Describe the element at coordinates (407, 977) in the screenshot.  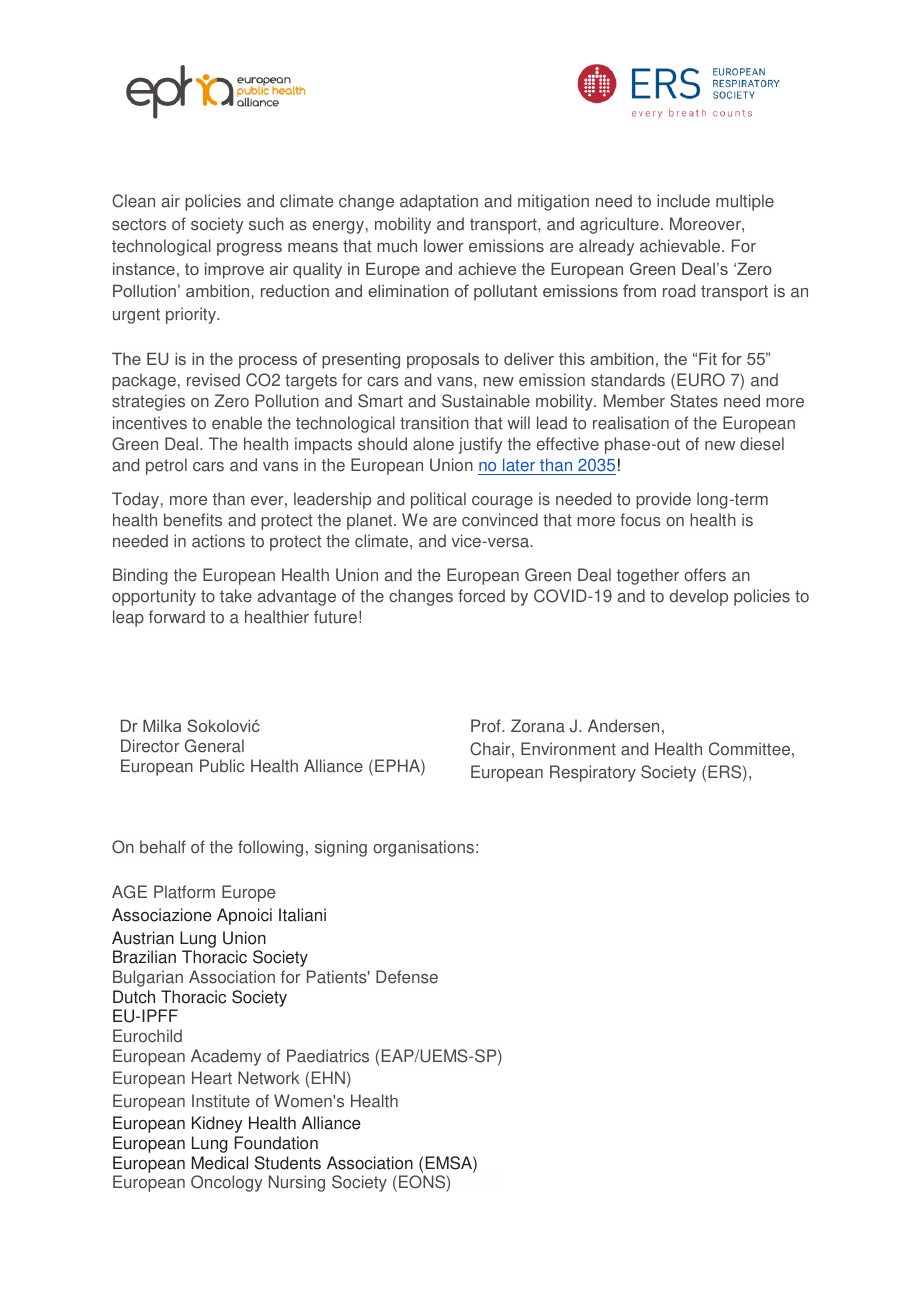
I see `Defense` at that location.
